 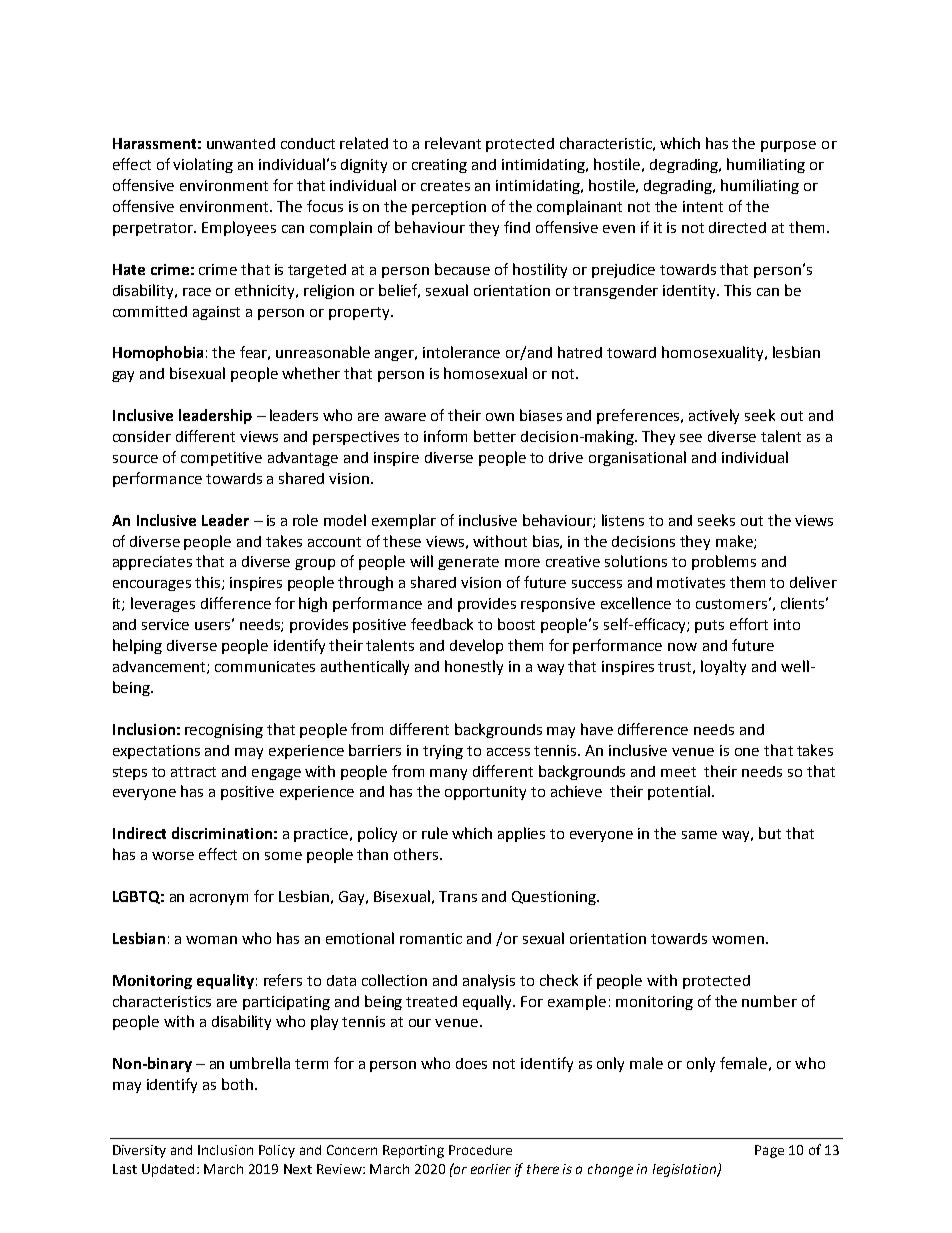 What do you see at coordinates (203, 165) in the screenshot?
I see `violating` at bounding box center [203, 165].
